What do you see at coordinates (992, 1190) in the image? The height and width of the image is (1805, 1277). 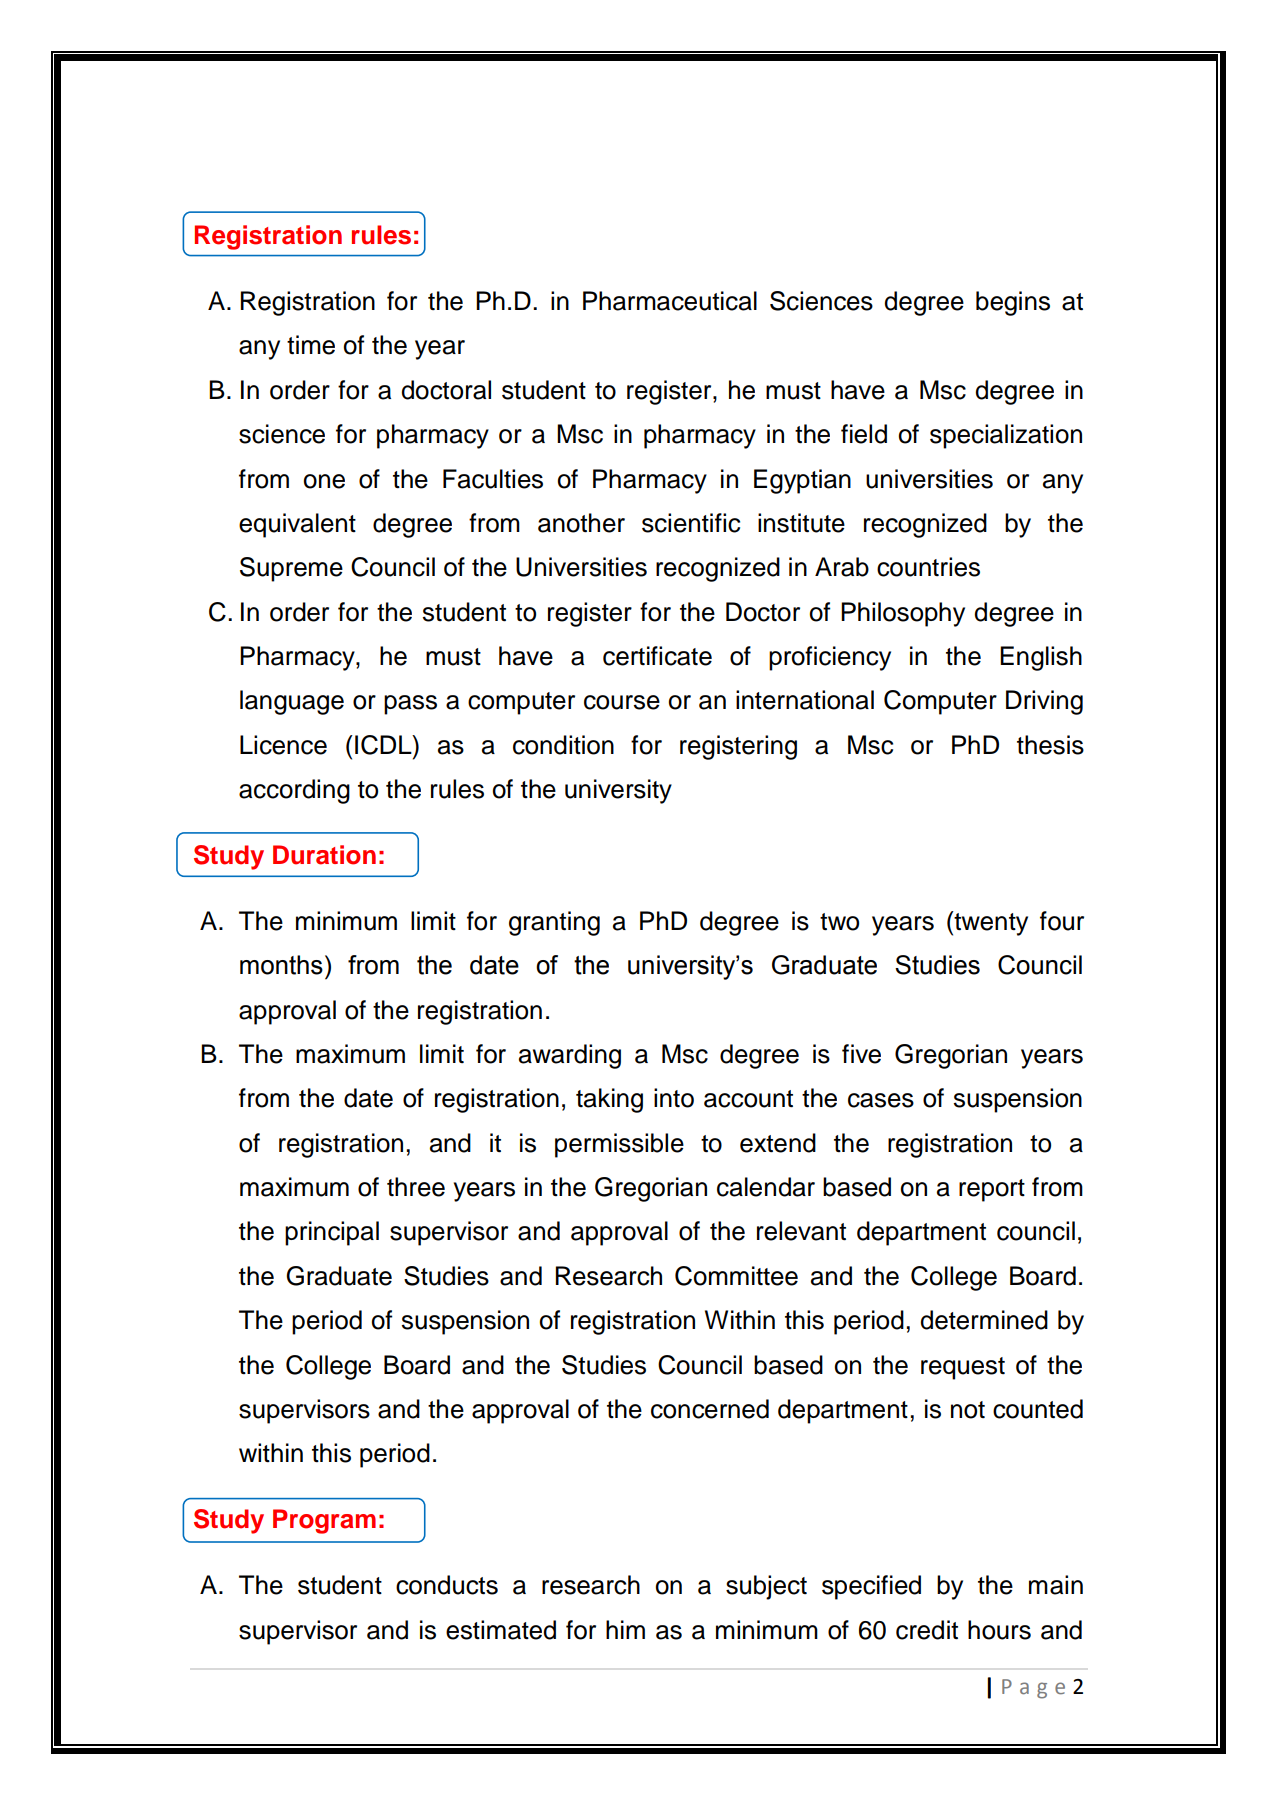 I see `report` at bounding box center [992, 1190].
